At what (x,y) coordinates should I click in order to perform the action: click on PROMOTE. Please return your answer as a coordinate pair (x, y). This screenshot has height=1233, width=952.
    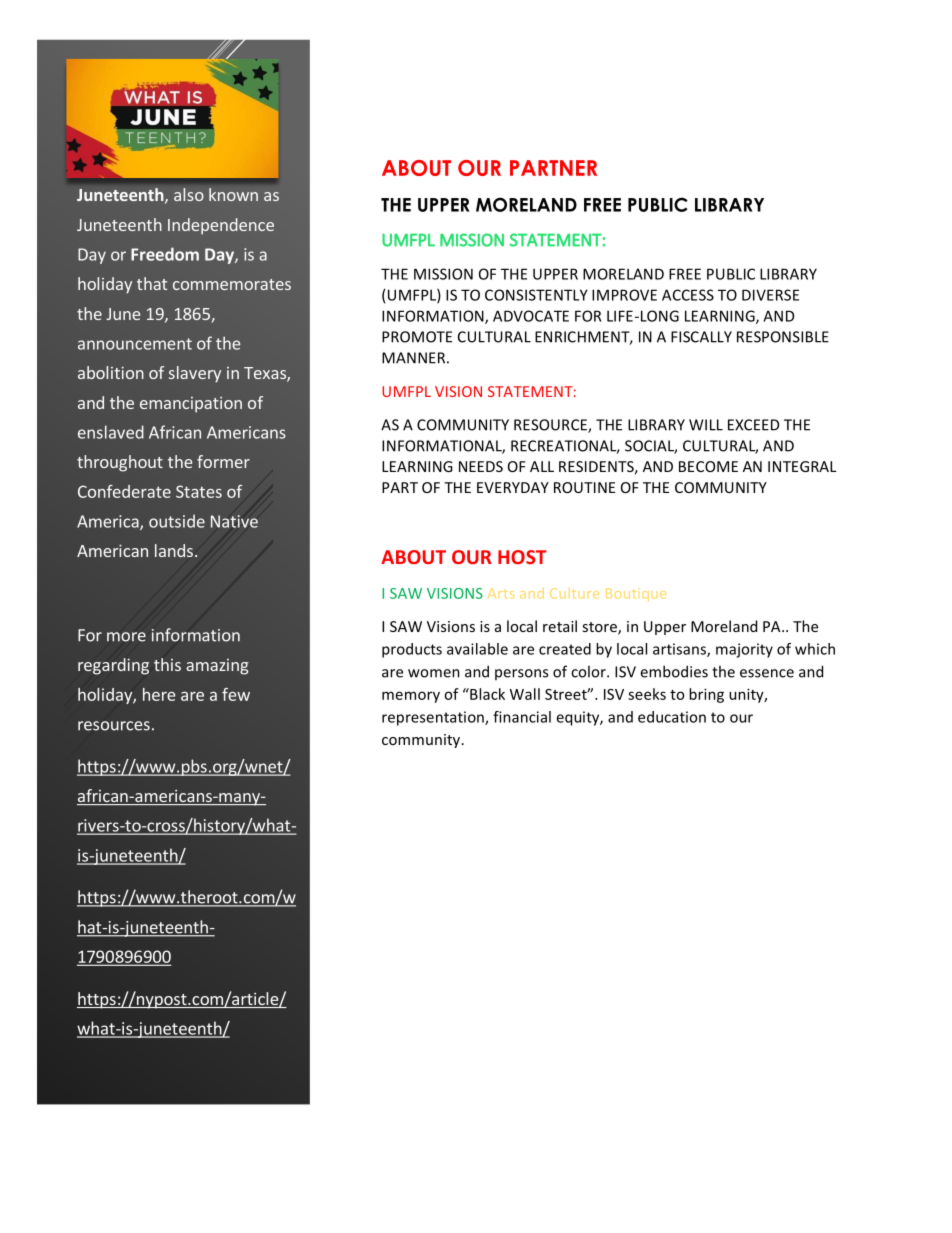
    Looking at the image, I should click on (417, 337).
